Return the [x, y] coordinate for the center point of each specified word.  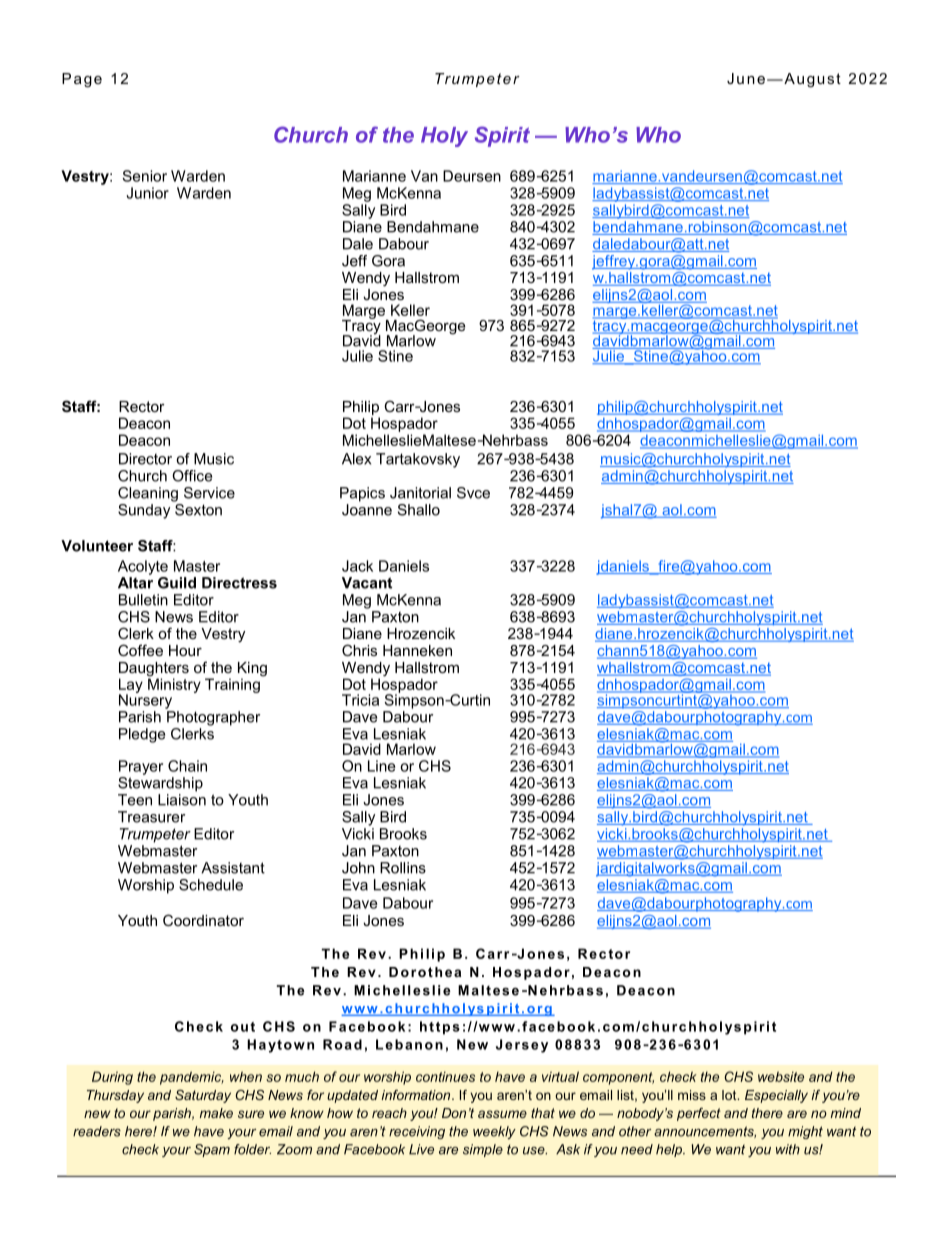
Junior [148, 193]
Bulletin [143, 600]
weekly [494, 1132]
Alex [356, 459]
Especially [776, 1096]
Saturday [203, 1096]
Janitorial [420, 493]
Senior [144, 176]
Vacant [367, 583]
